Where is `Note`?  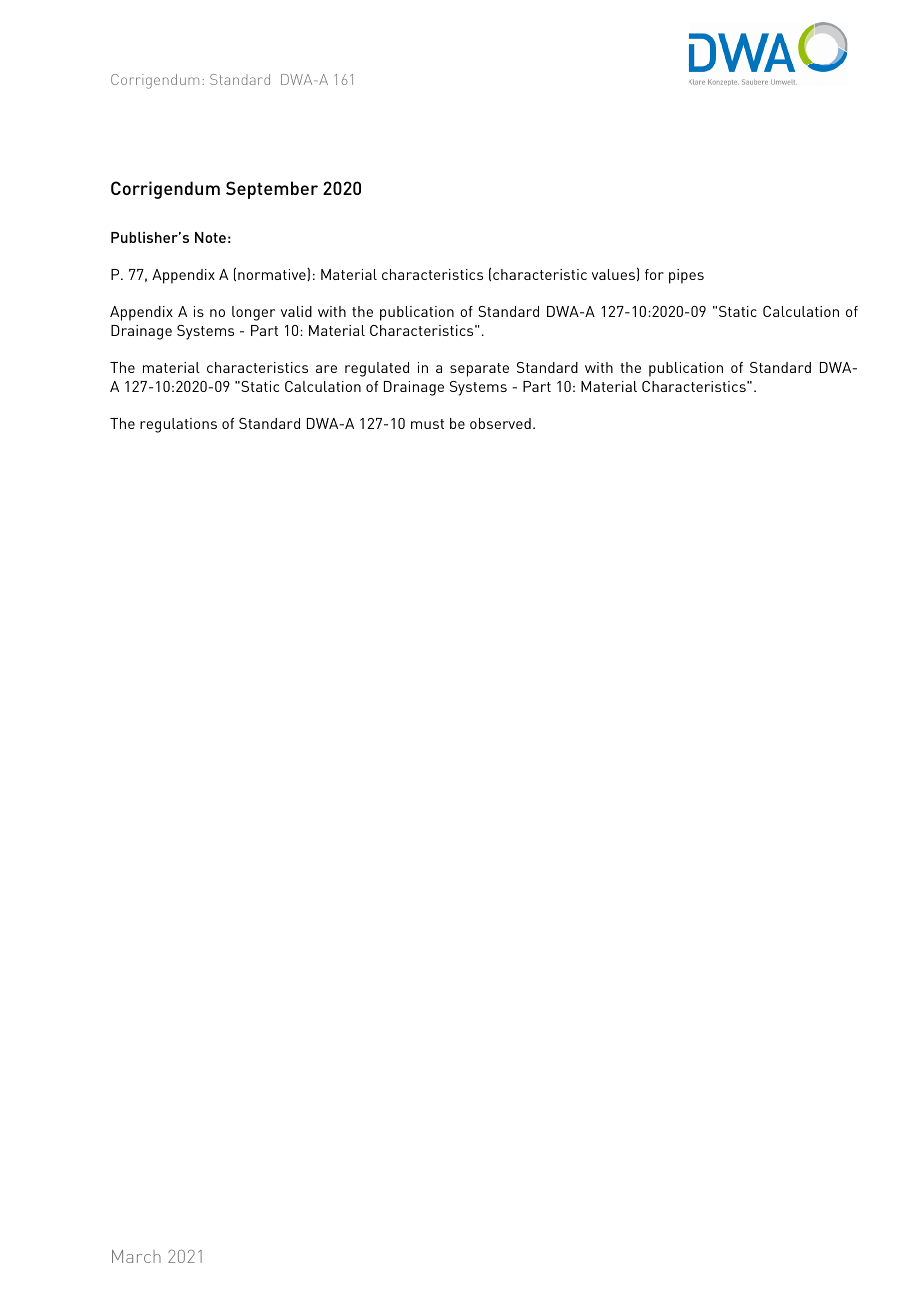
Note is located at coordinates (210, 237).
